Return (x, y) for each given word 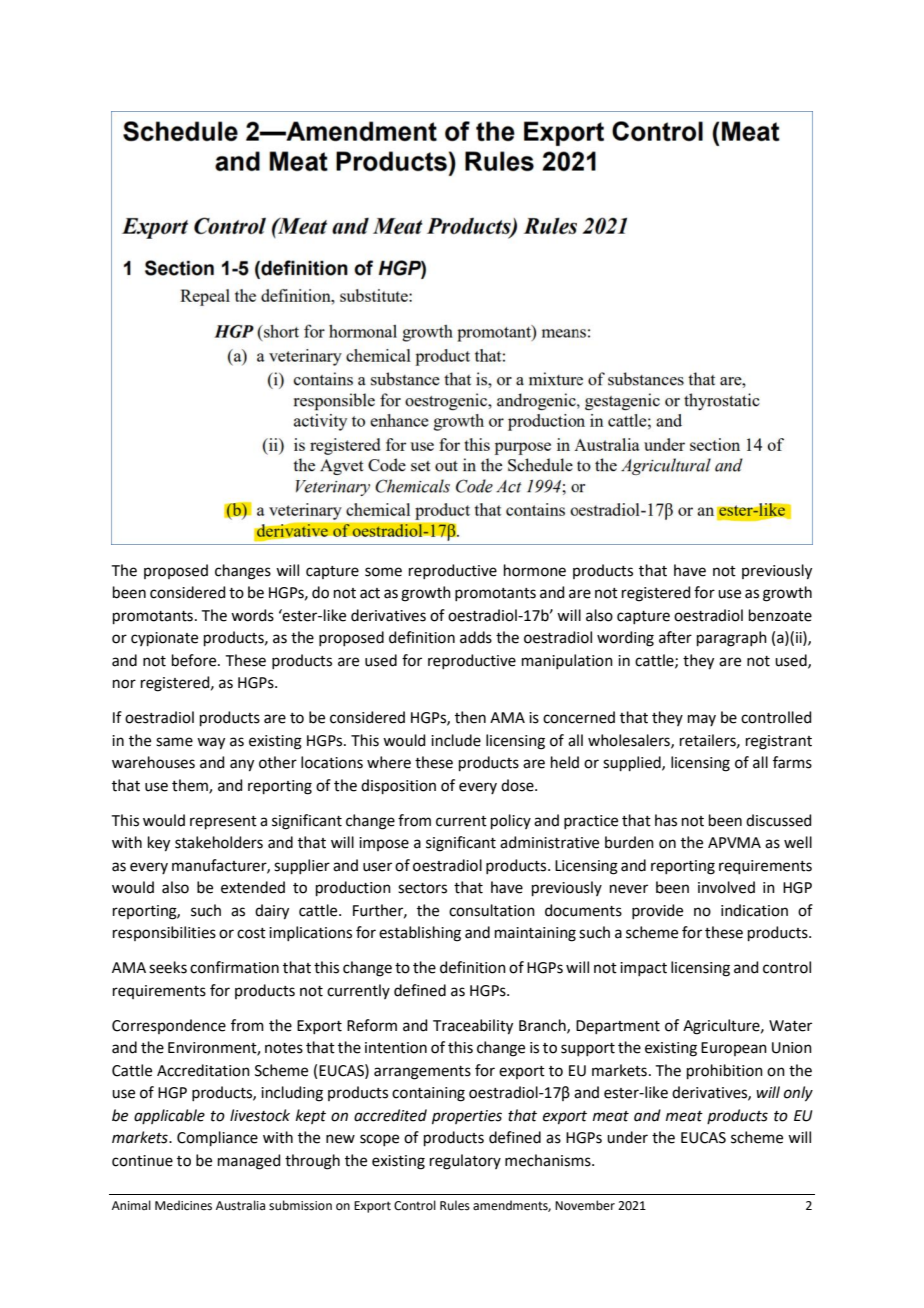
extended (253, 887)
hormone (535, 570)
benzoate (780, 615)
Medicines (183, 1205)
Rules (455, 1205)
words (252, 615)
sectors (422, 888)
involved (726, 887)
